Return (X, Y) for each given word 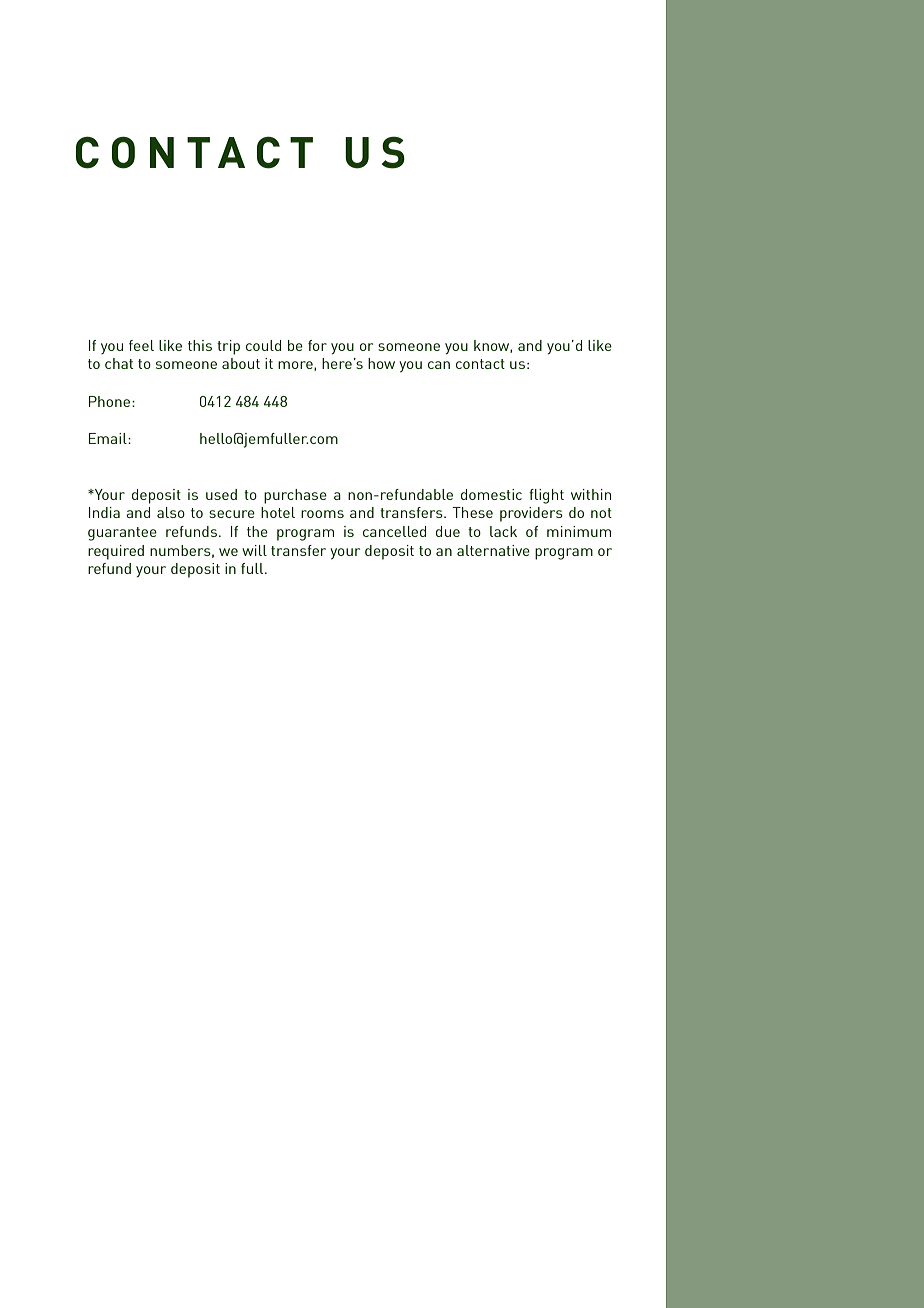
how (381, 363)
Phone (111, 401)
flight (546, 496)
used (221, 494)
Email (109, 438)
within (591, 494)
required (116, 552)
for (317, 345)
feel (141, 345)
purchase (295, 496)
